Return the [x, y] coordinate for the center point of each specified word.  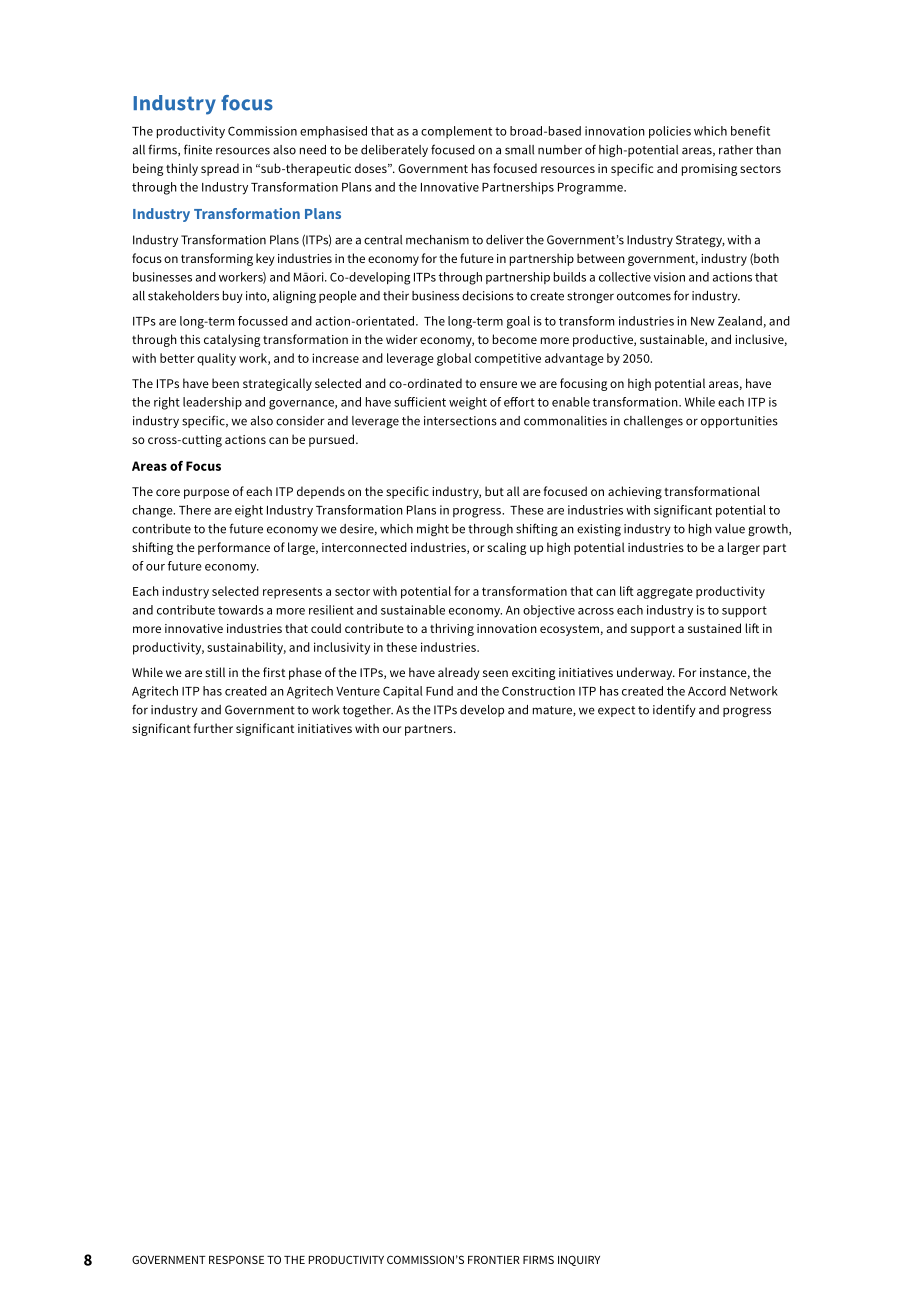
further [213, 728]
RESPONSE [236, 1259]
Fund [439, 691]
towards [241, 610]
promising [709, 170]
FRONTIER [494, 1259]
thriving [452, 629]
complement [456, 132]
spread [220, 169]
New [703, 321]
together [368, 711]
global [454, 359]
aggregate [665, 593]
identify [674, 710]
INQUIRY [579, 1260]
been [225, 383]
